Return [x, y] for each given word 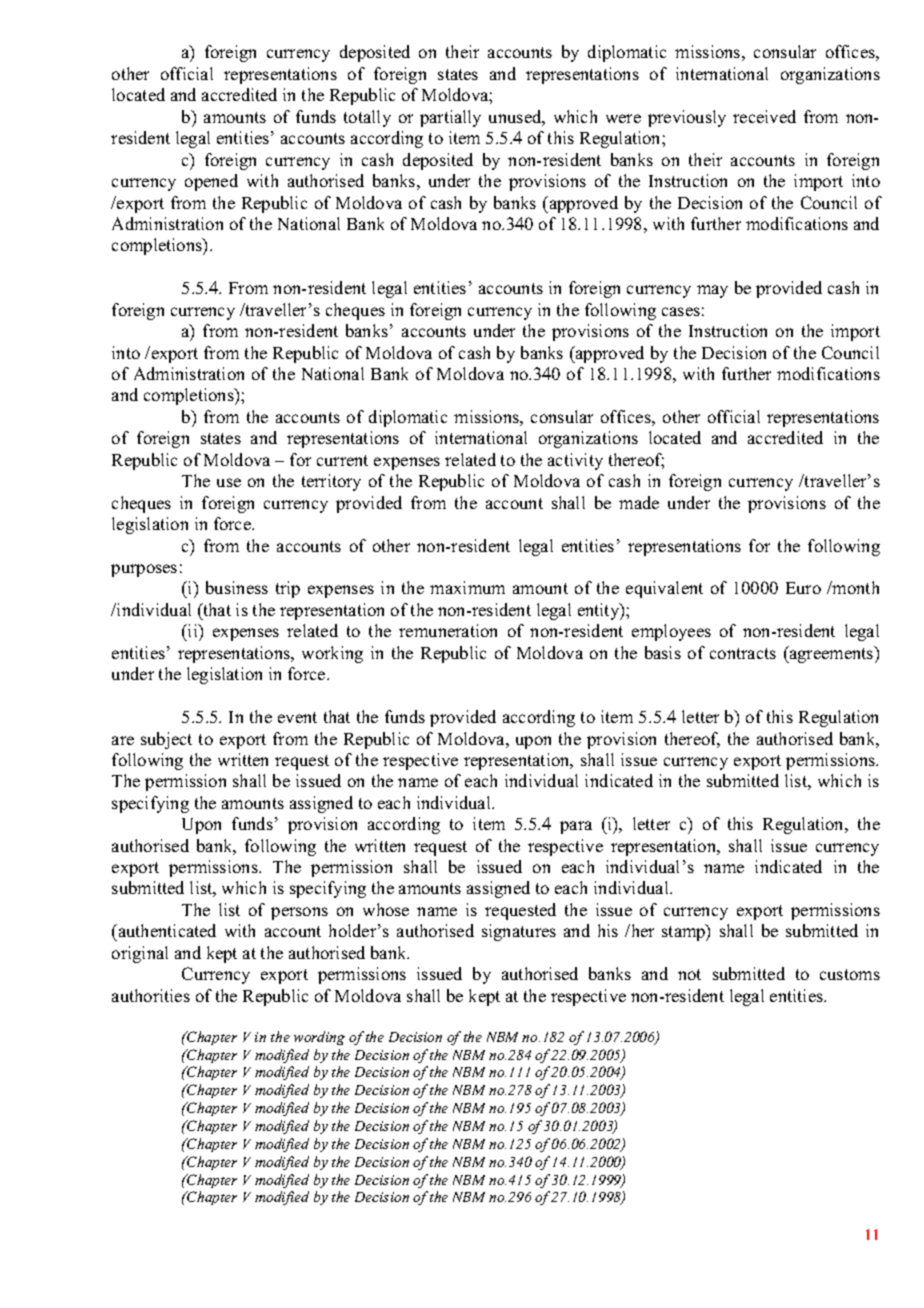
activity [575, 461]
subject [166, 740]
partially [450, 118]
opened [211, 182]
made [639, 502]
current [342, 460]
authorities [151, 995]
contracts [743, 653]
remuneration [448, 630]
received [764, 116]
